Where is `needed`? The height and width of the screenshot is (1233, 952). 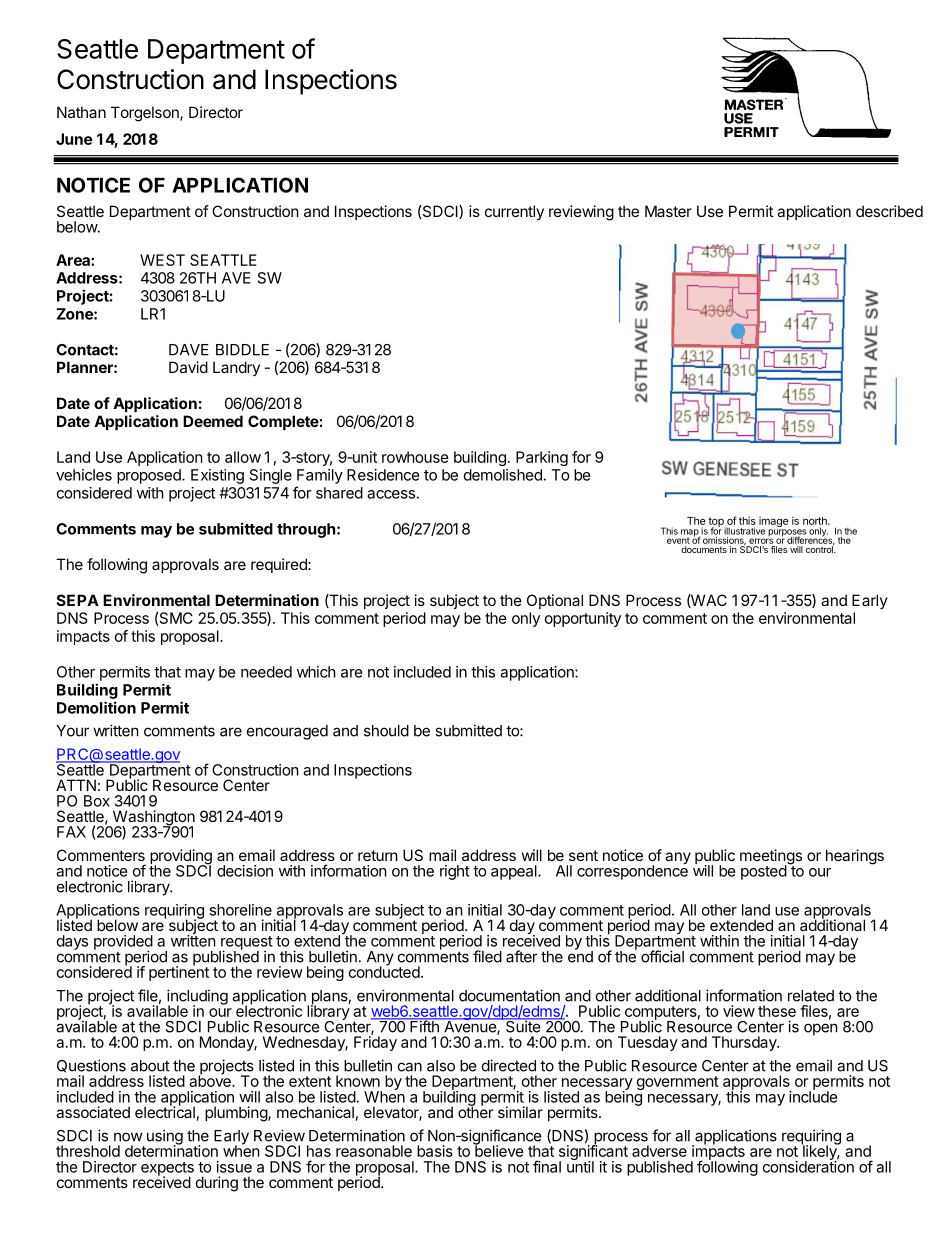
needed is located at coordinates (266, 672).
